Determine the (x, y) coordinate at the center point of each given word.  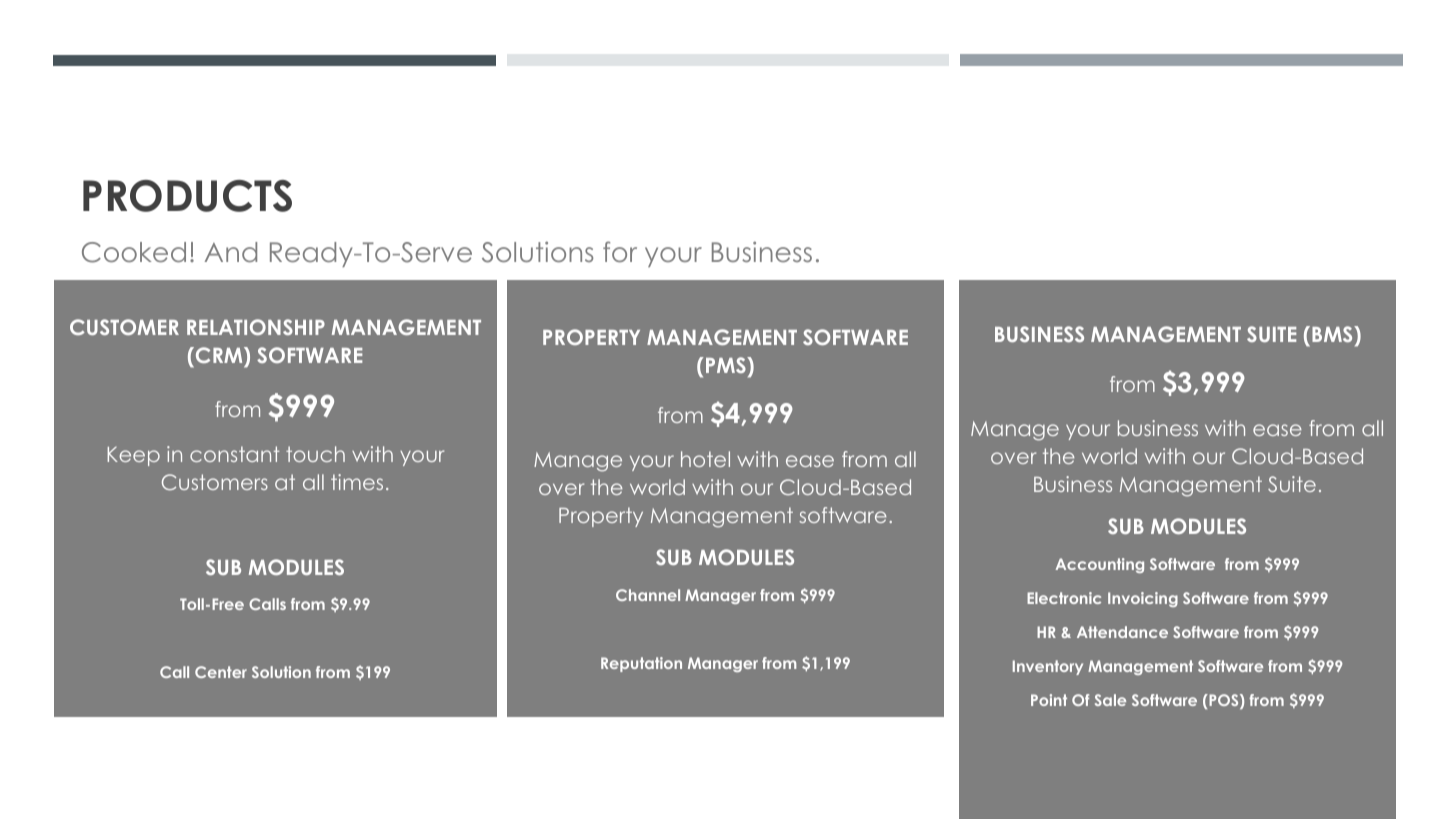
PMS (727, 365)
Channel (648, 595)
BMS (1333, 334)
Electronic (1064, 598)
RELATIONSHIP (256, 327)
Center (221, 672)
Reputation (641, 664)
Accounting (1099, 565)
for (620, 251)
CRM (220, 357)
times (357, 482)
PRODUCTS (187, 196)
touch (315, 454)
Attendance (1122, 632)
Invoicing (1143, 599)
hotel (705, 459)
